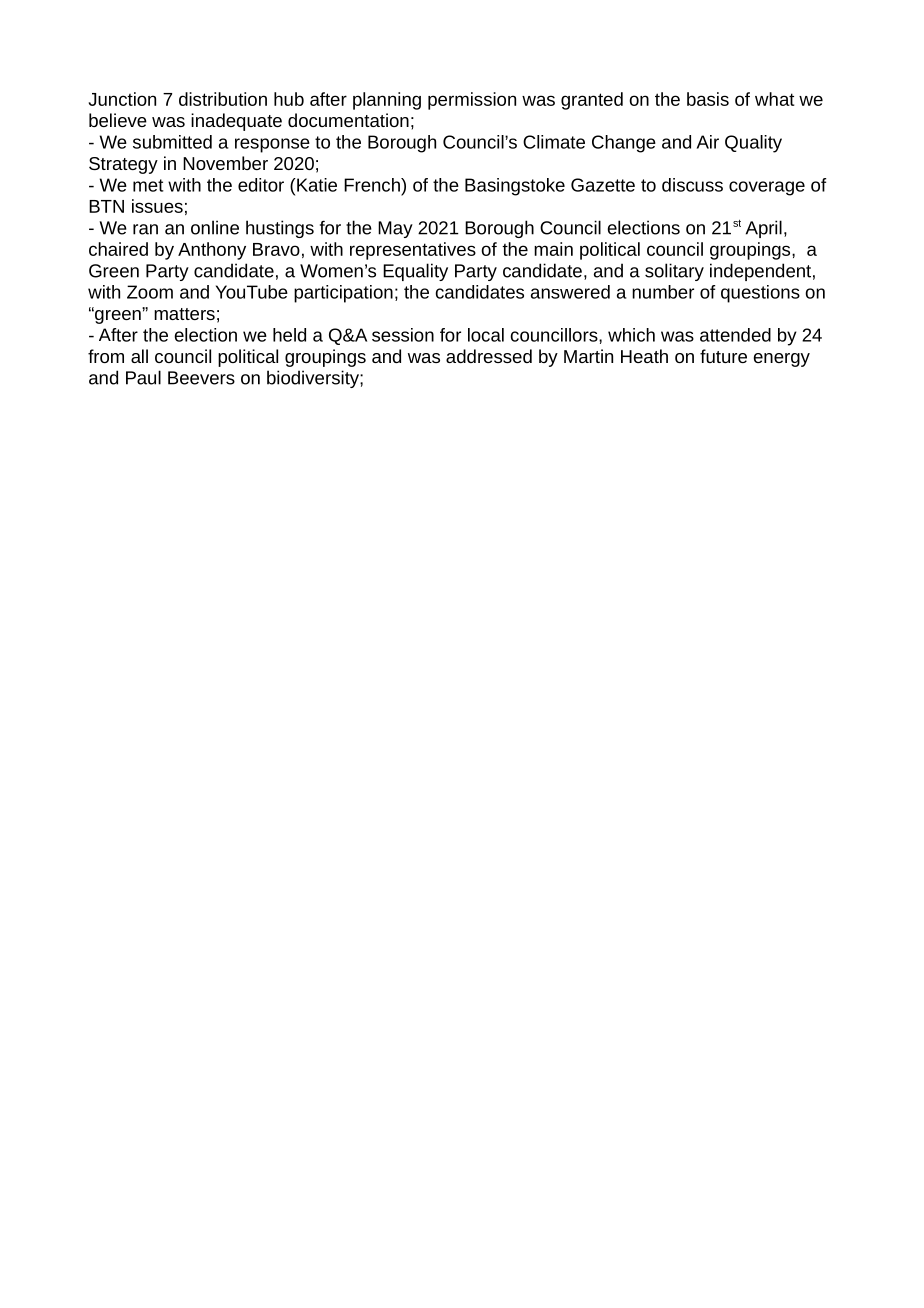 Image resolution: width=924 pixels, height=1308 pixels. Describe the element at coordinates (148, 185) in the page. I see `met` at that location.
